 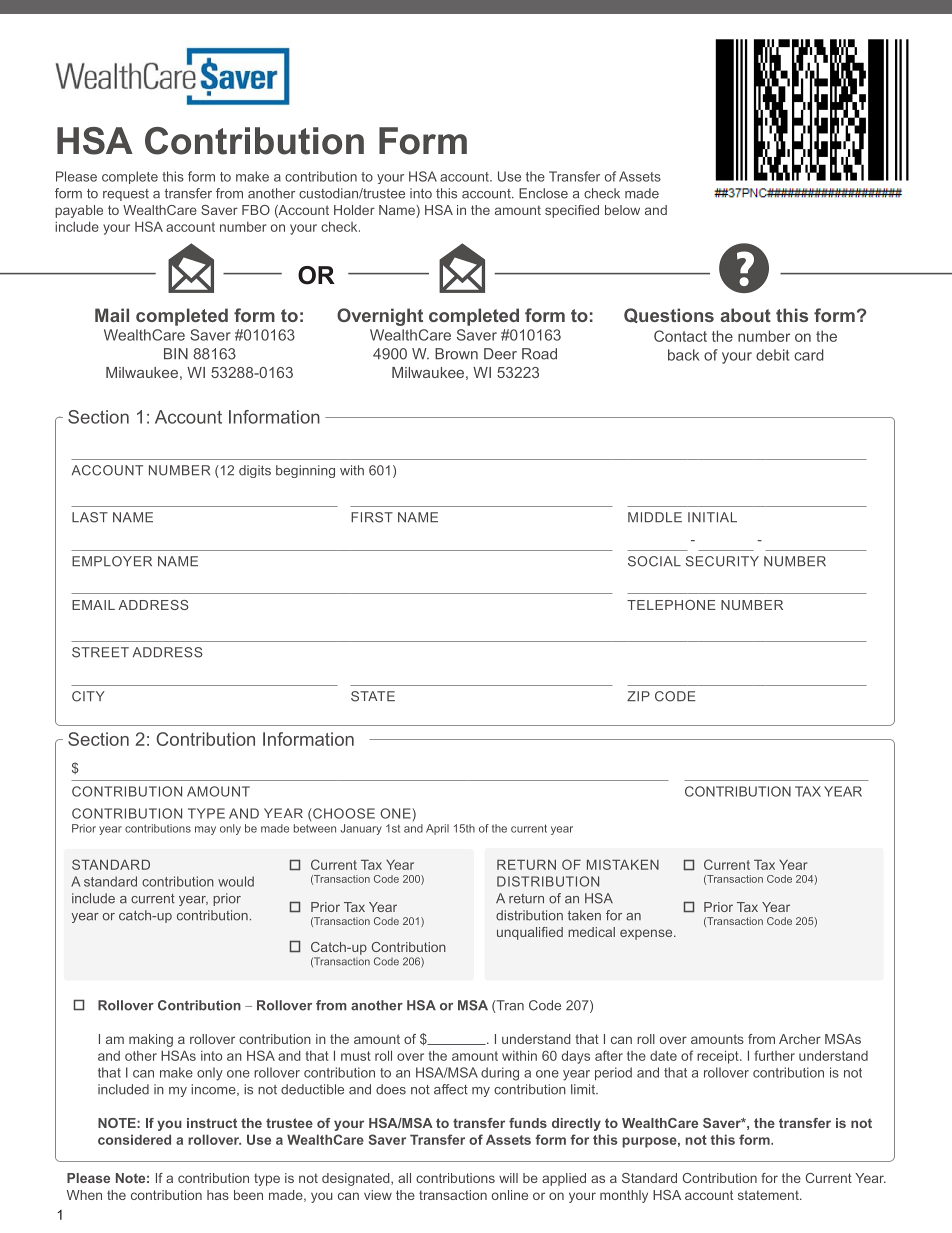 What do you see at coordinates (354, 210) in the page?
I see `Holder` at bounding box center [354, 210].
